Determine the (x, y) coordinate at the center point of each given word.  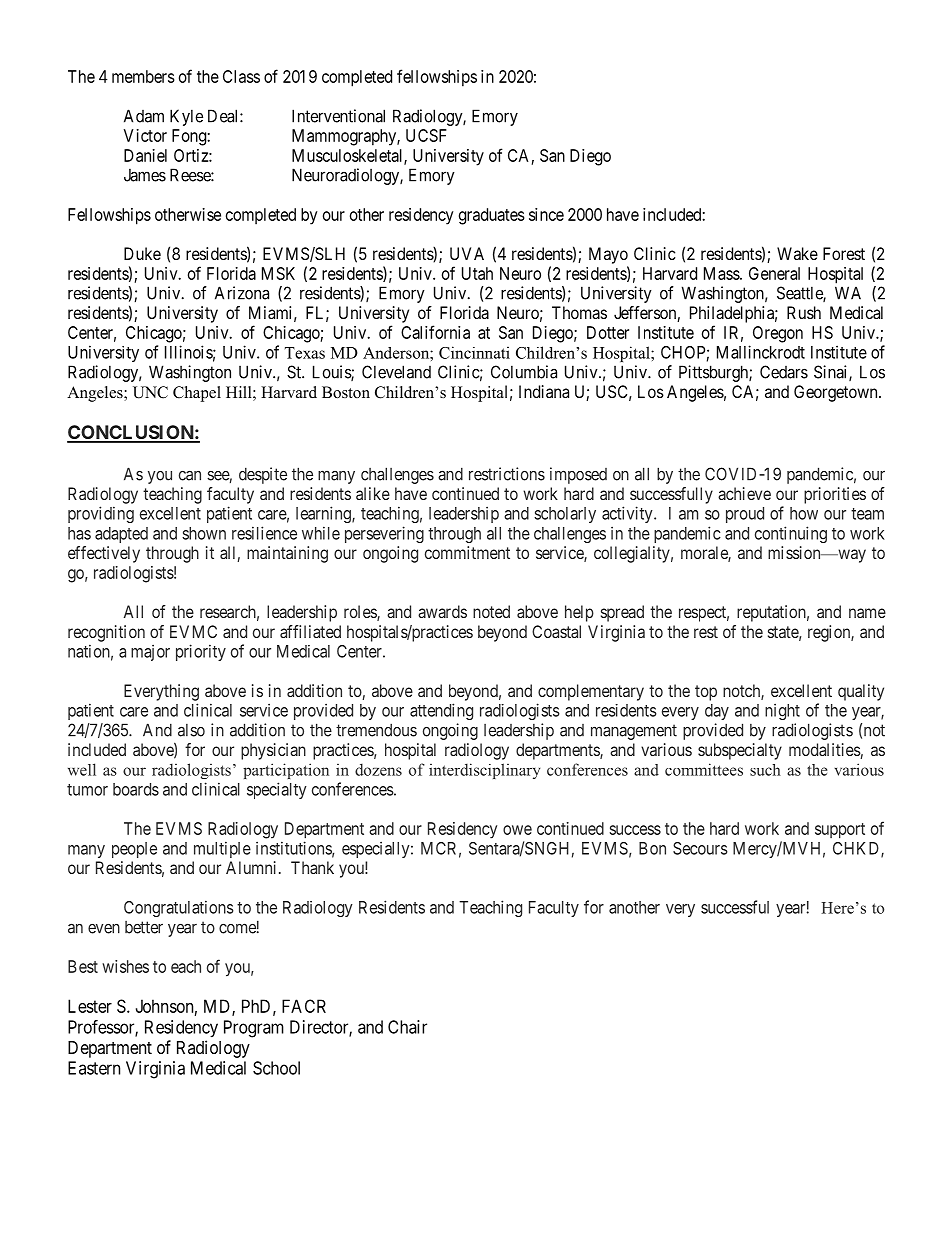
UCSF (426, 135)
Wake (797, 253)
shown (204, 533)
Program (254, 1029)
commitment (467, 552)
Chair (407, 1027)
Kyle (186, 117)
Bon (652, 848)
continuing (791, 534)
